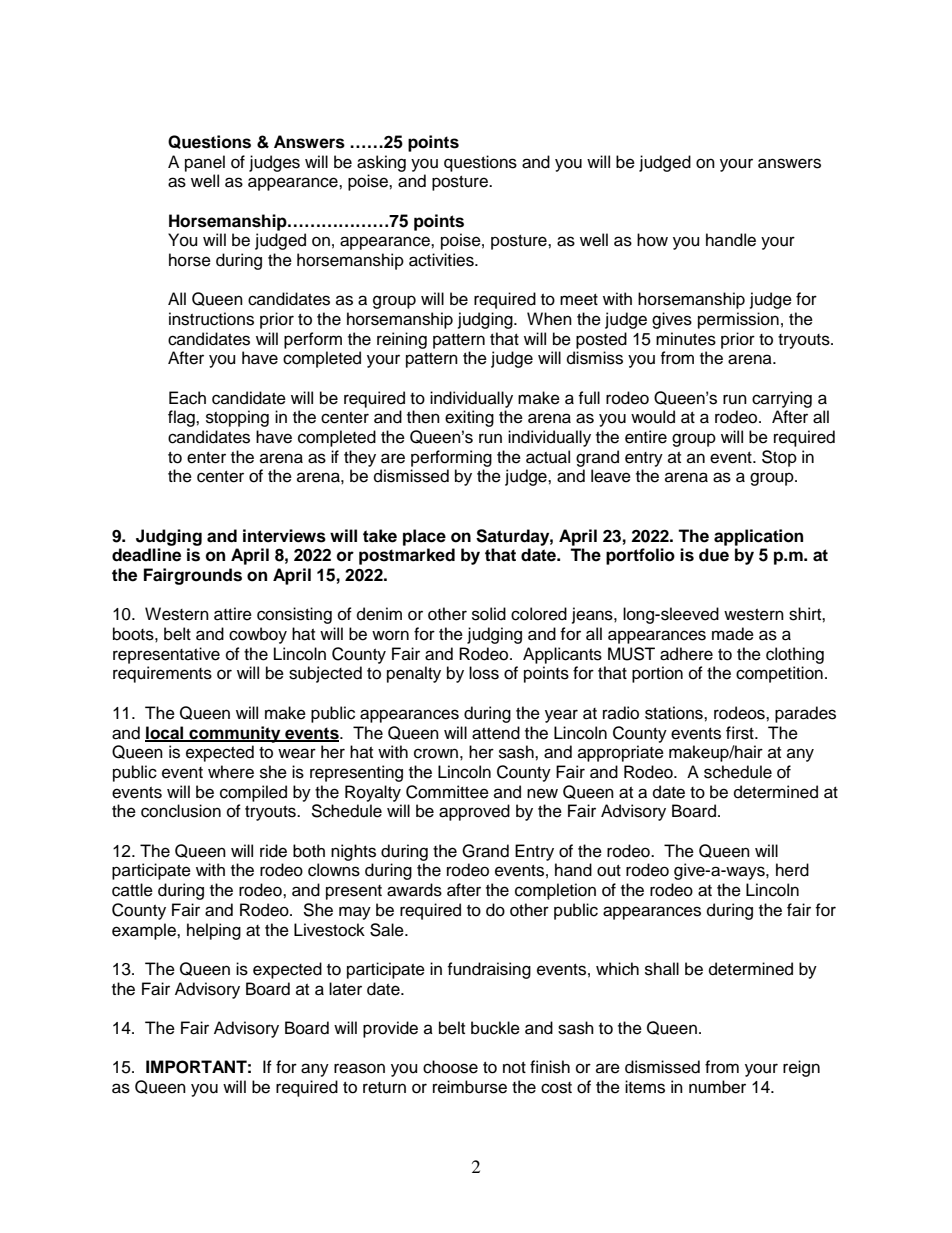 Image resolution: width=952 pixels, height=1233 pixels. I want to click on how, so click(652, 240).
